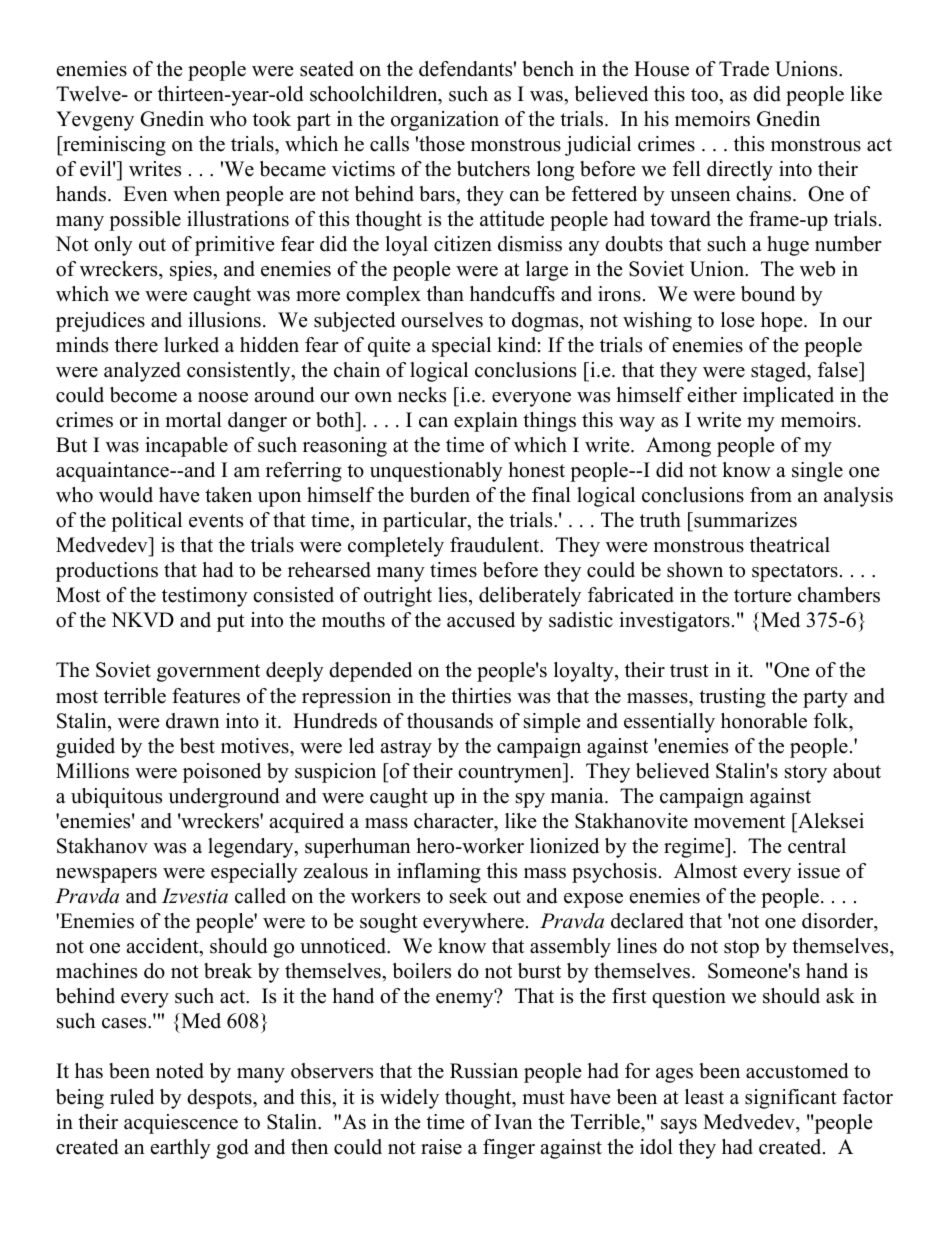 The height and width of the document is (1233, 952). I want to click on issue, so click(818, 871).
